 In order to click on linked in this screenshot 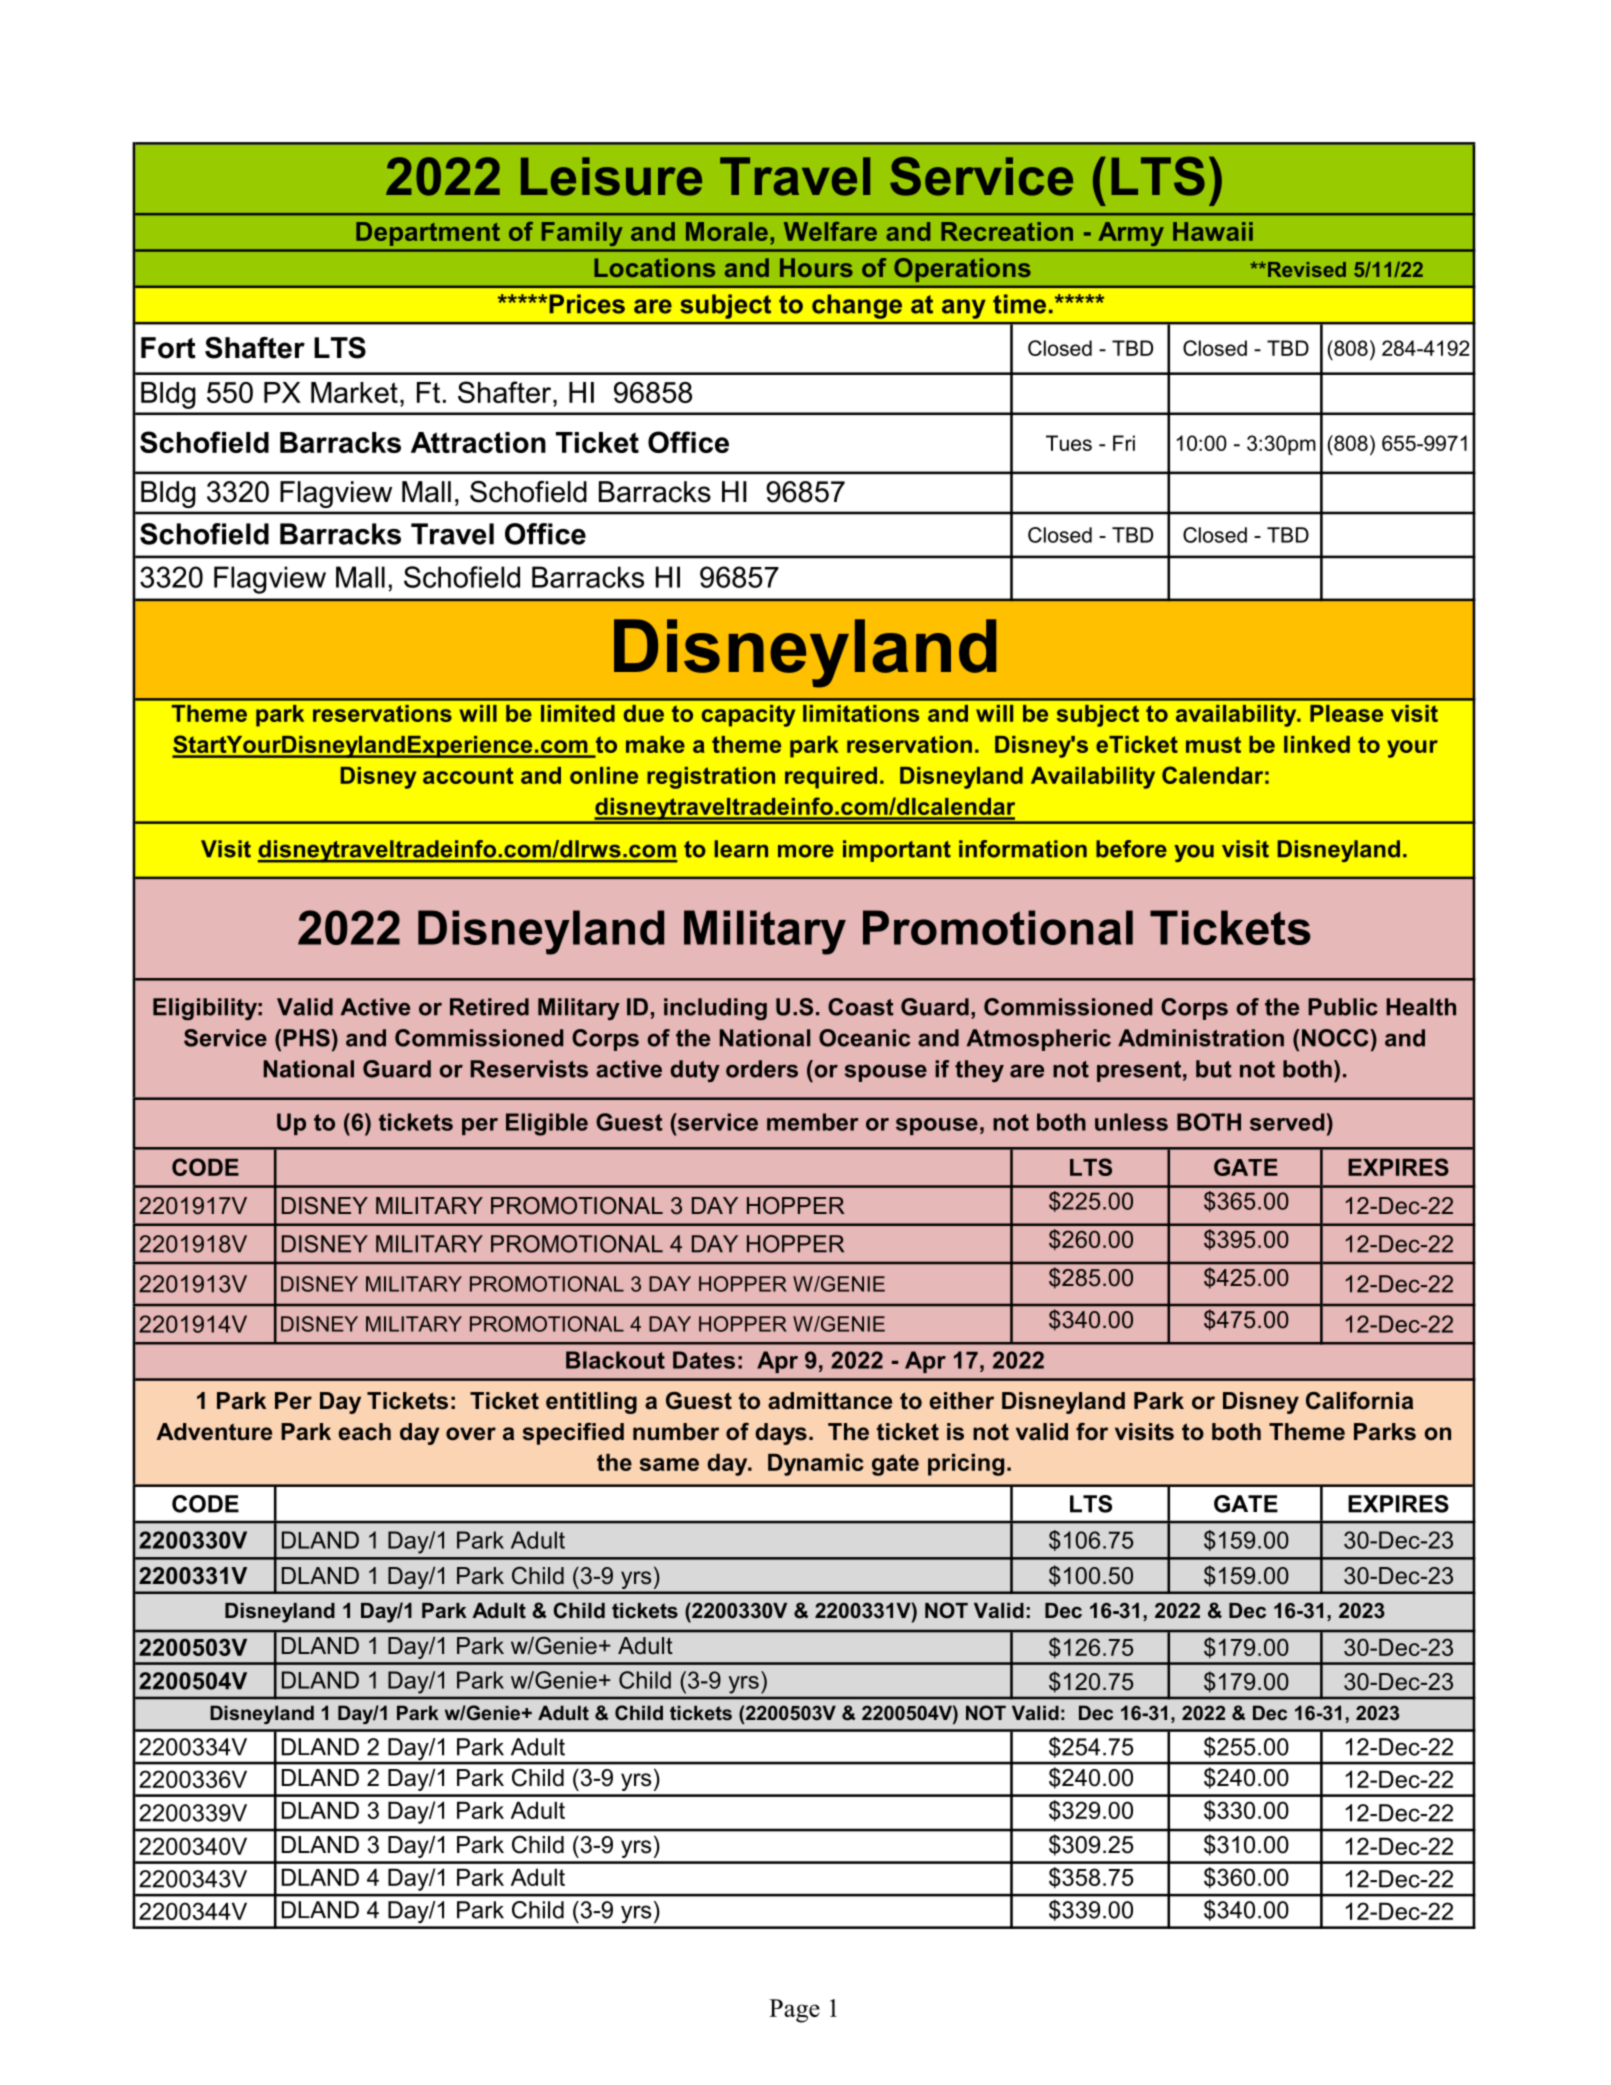, I will do `click(1317, 744)`.
